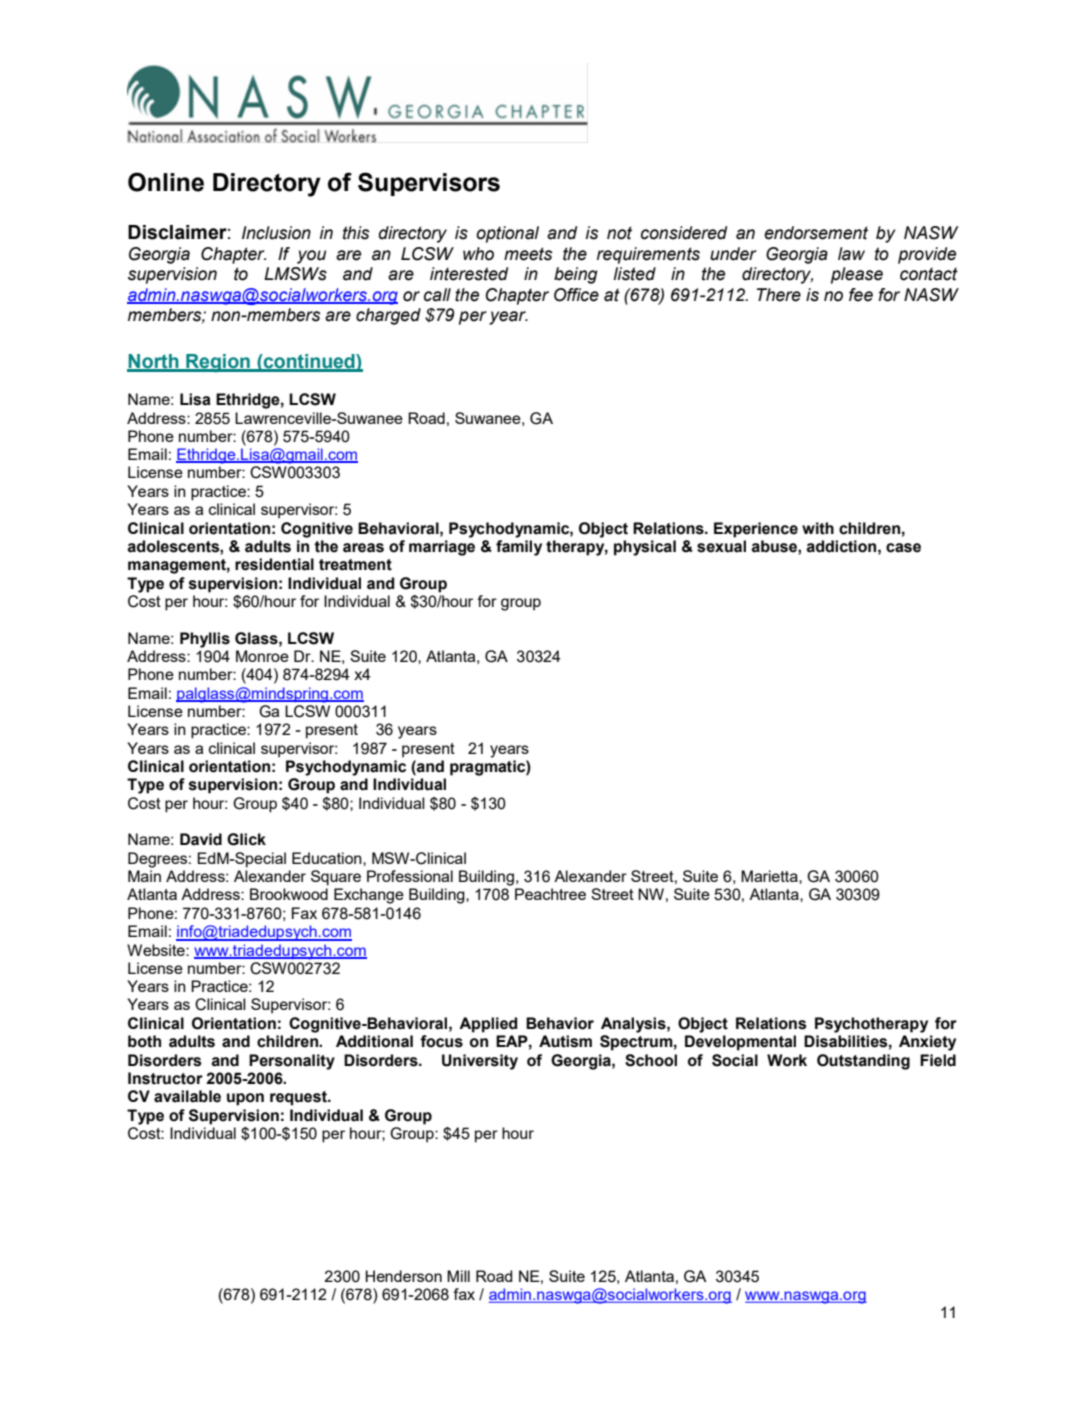 Image resolution: width=1085 pixels, height=1404 pixels. Describe the element at coordinates (246, 839) in the page. I see `Glick` at that location.
